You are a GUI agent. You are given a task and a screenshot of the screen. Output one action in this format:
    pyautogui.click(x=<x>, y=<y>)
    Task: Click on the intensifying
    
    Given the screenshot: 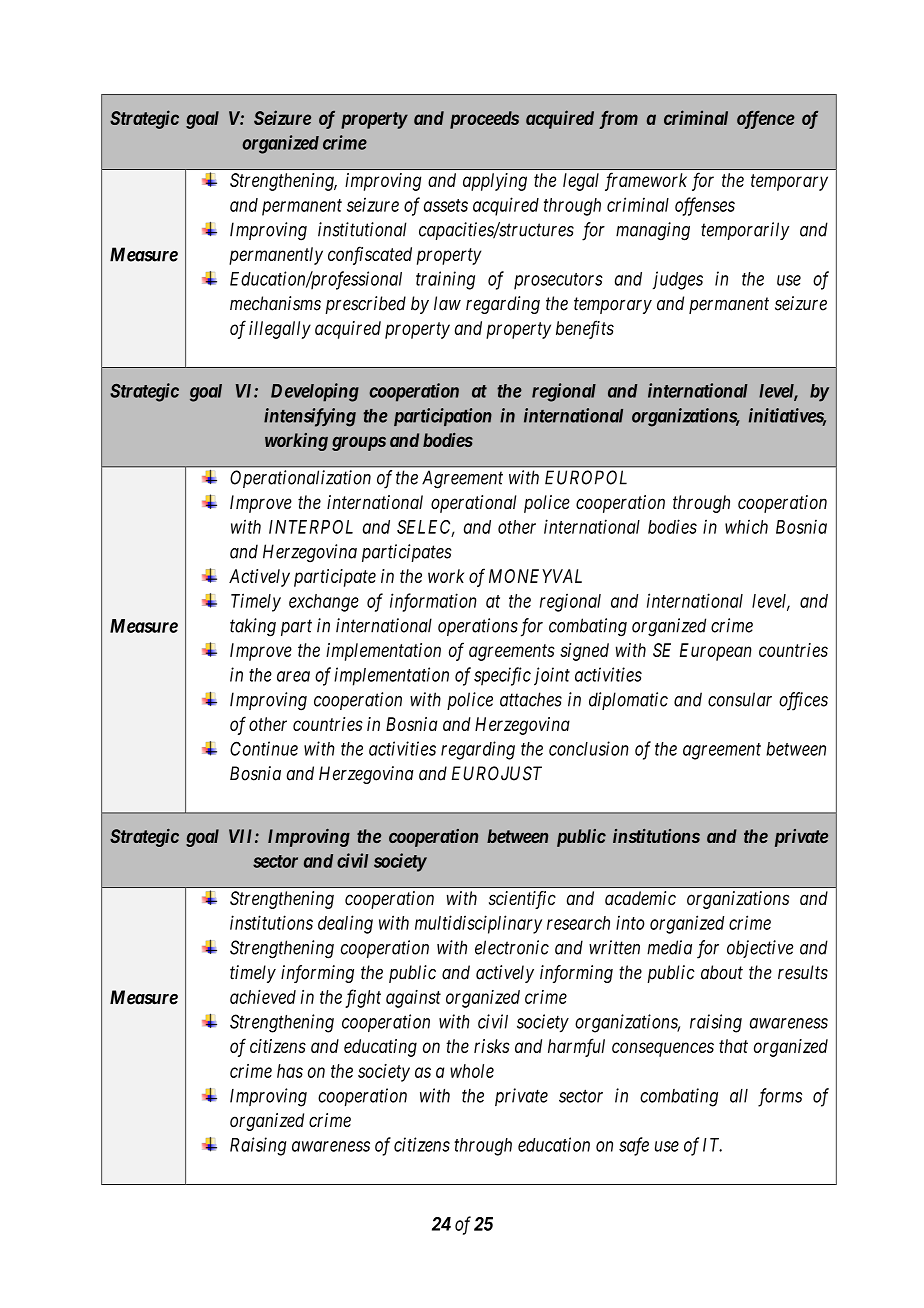 What is the action you would take?
    pyautogui.click(x=310, y=417)
